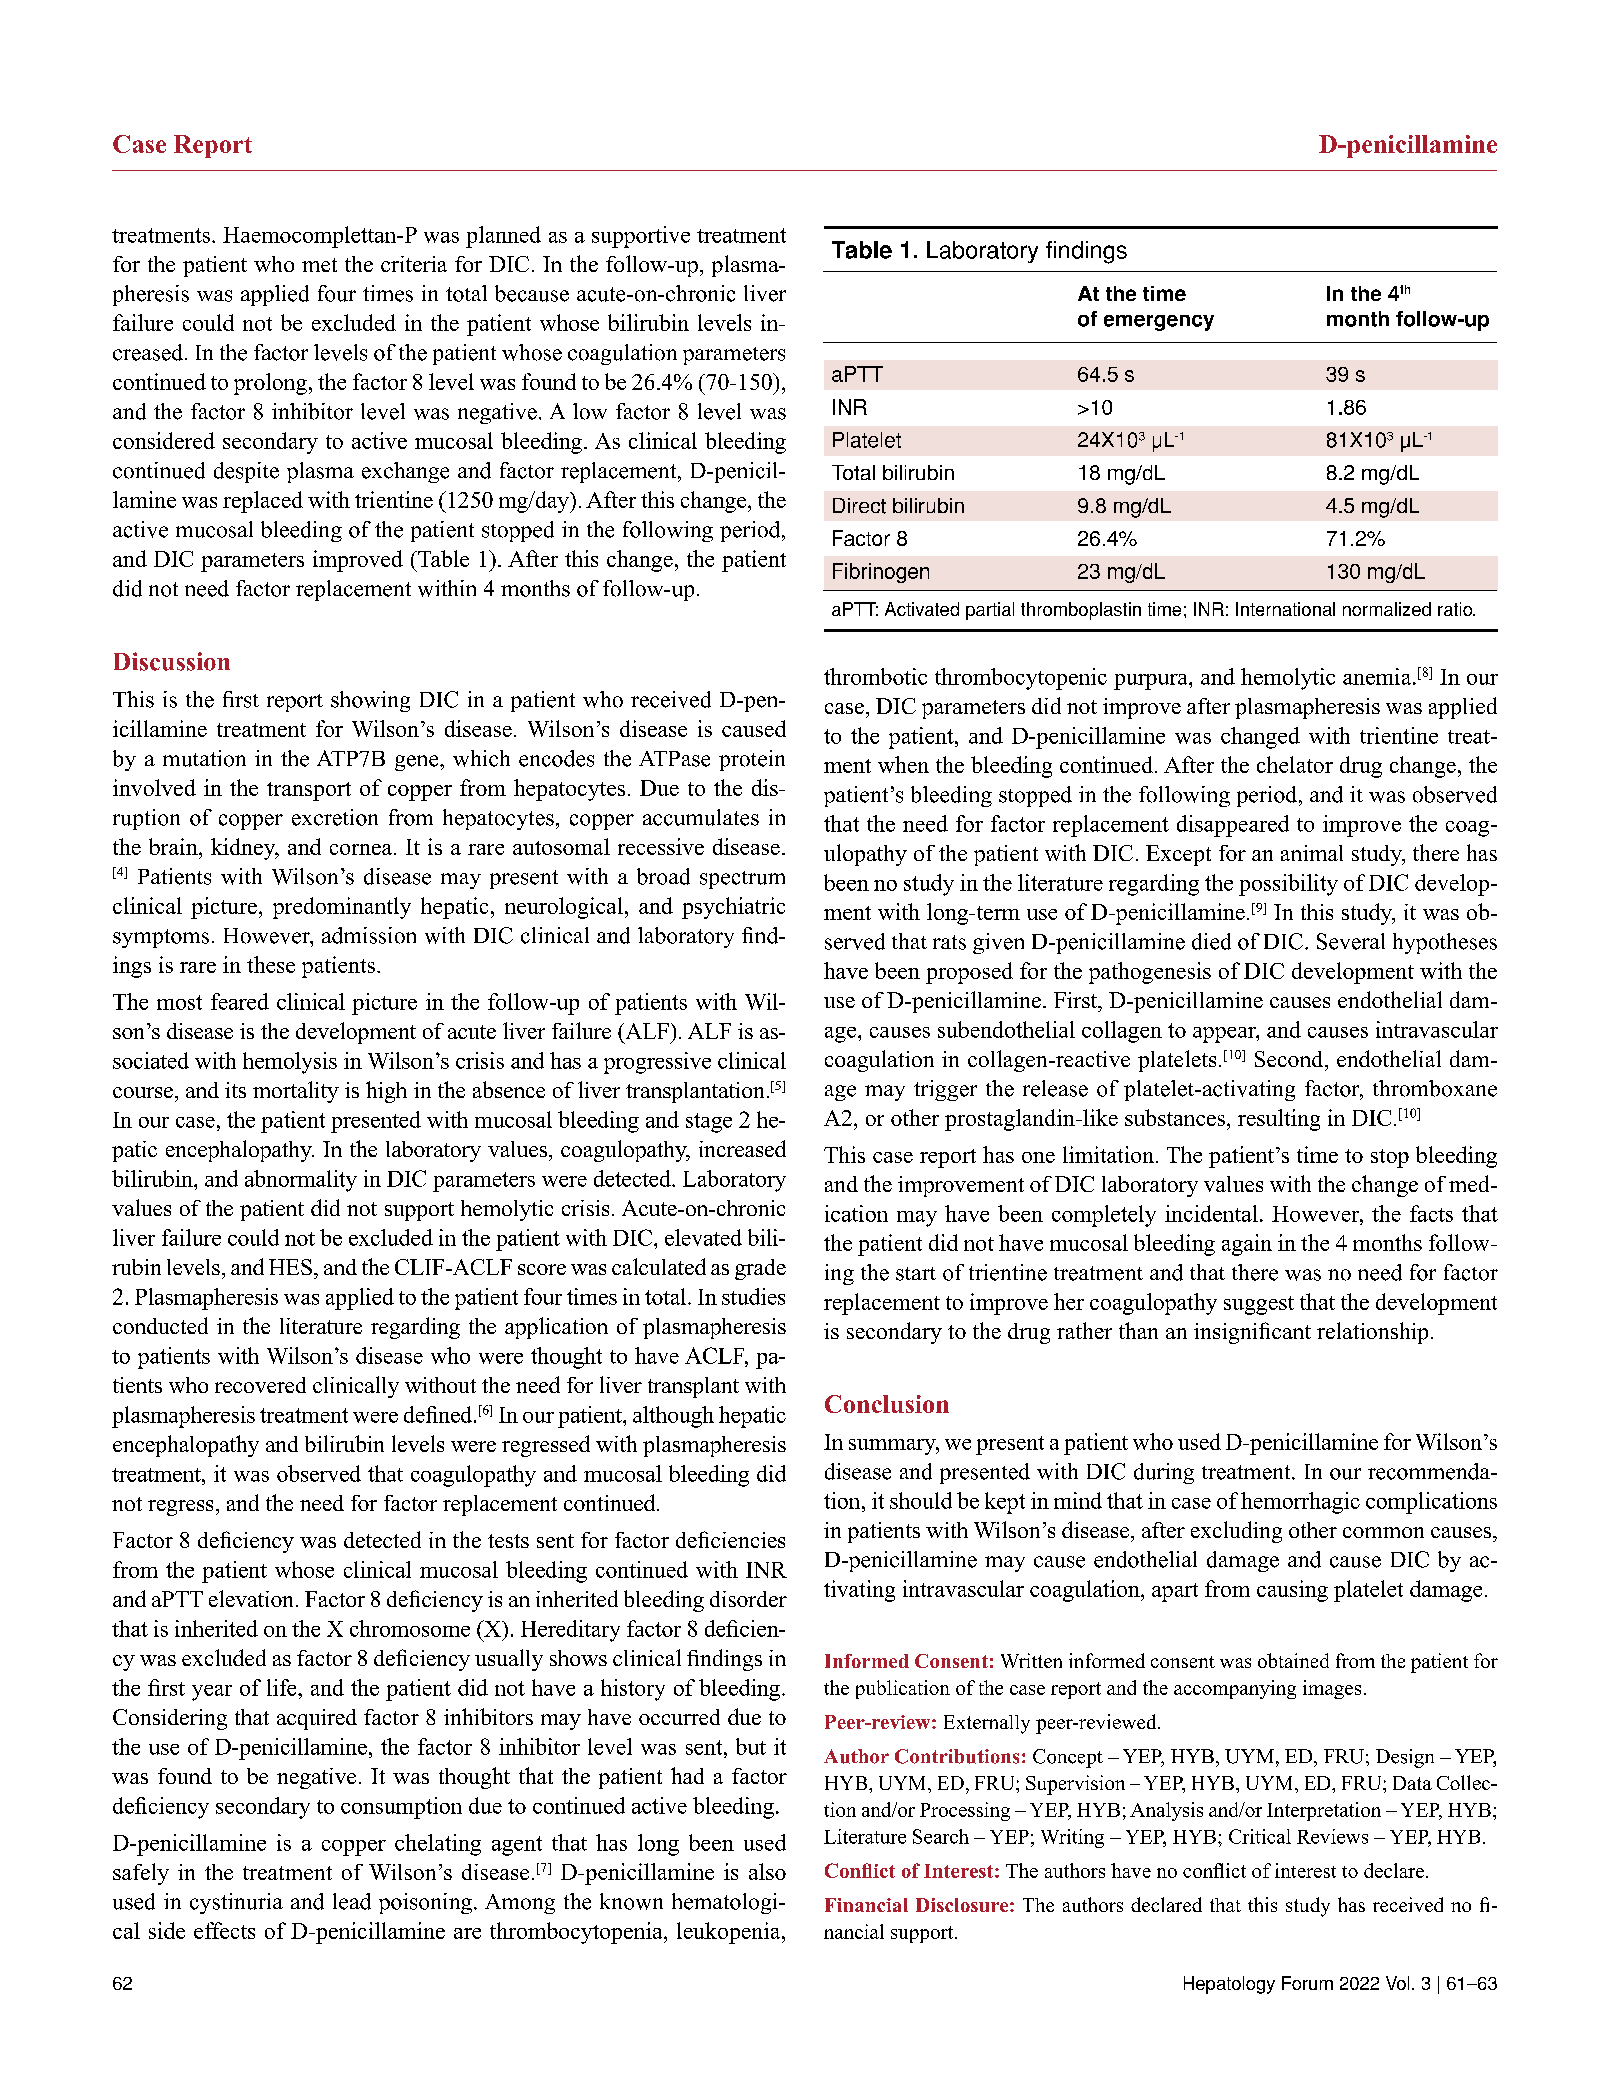 This document has height=2096, width=1610. I want to click on should, so click(921, 1500).
